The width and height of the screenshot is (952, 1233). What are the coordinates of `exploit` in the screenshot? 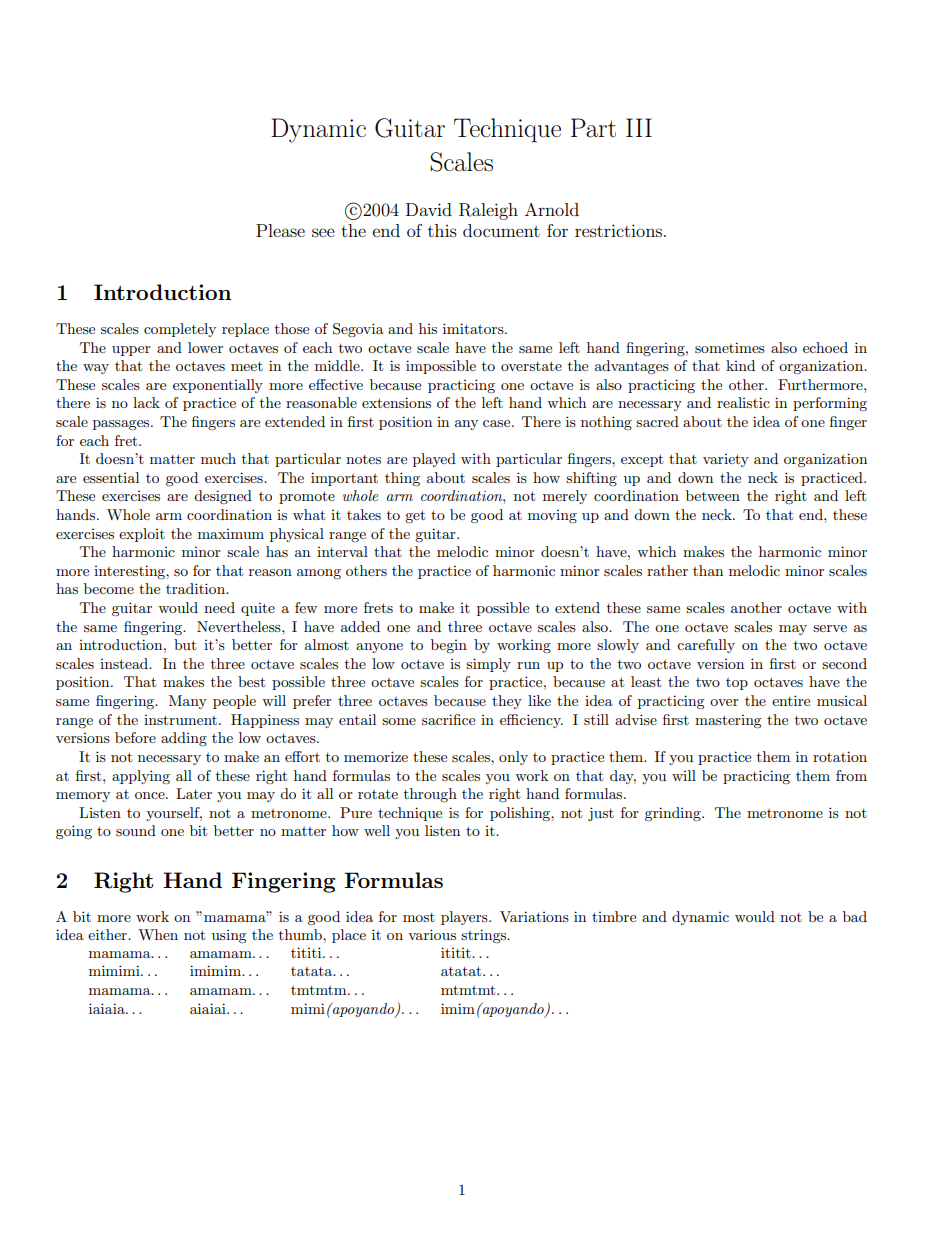 It's located at (142, 535).
